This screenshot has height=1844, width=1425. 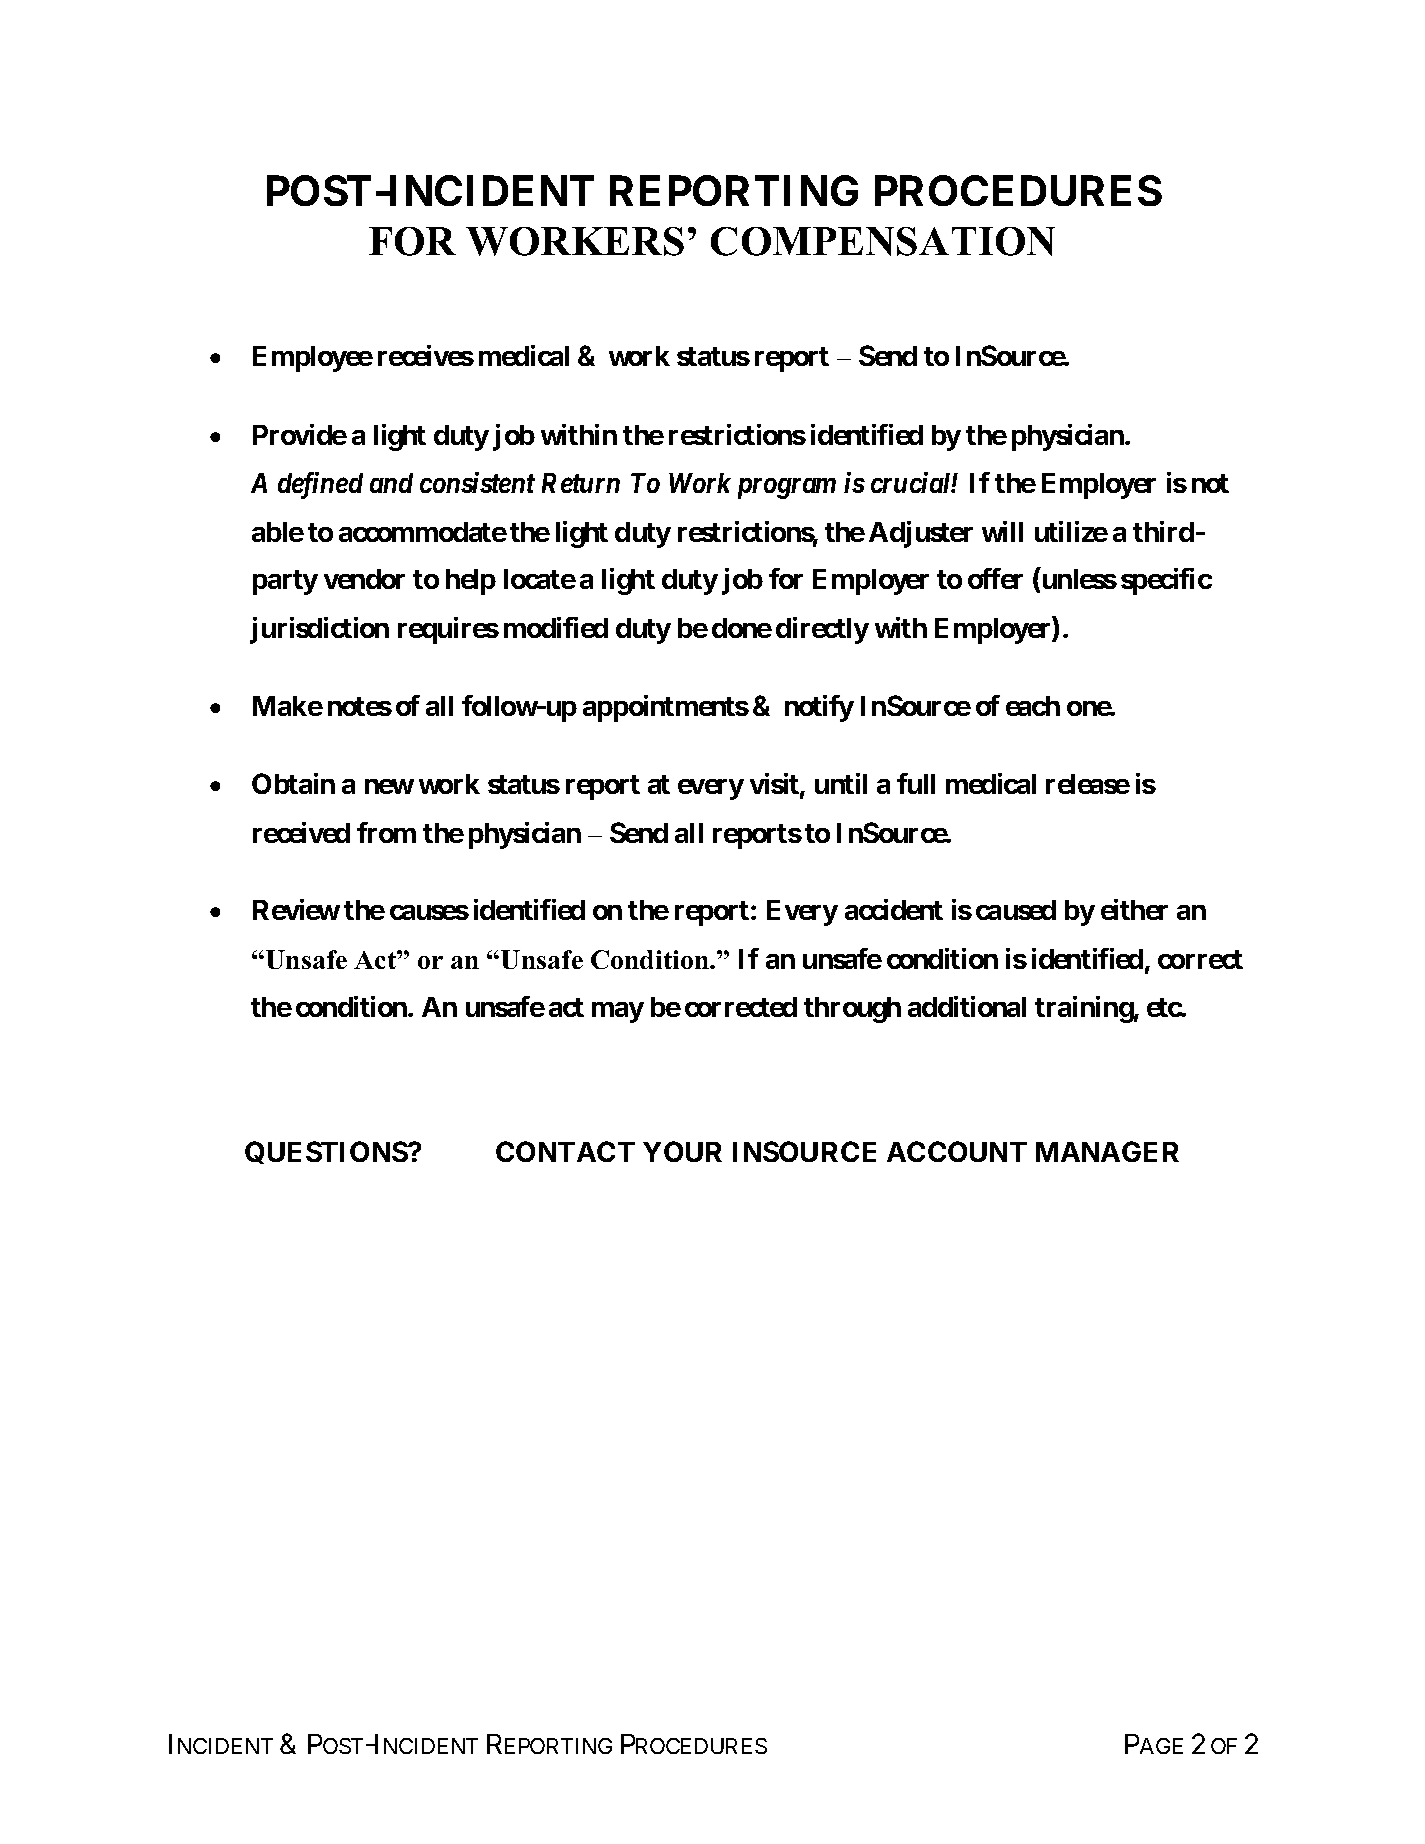 What do you see at coordinates (1002, 531) in the screenshot?
I see `will` at bounding box center [1002, 531].
